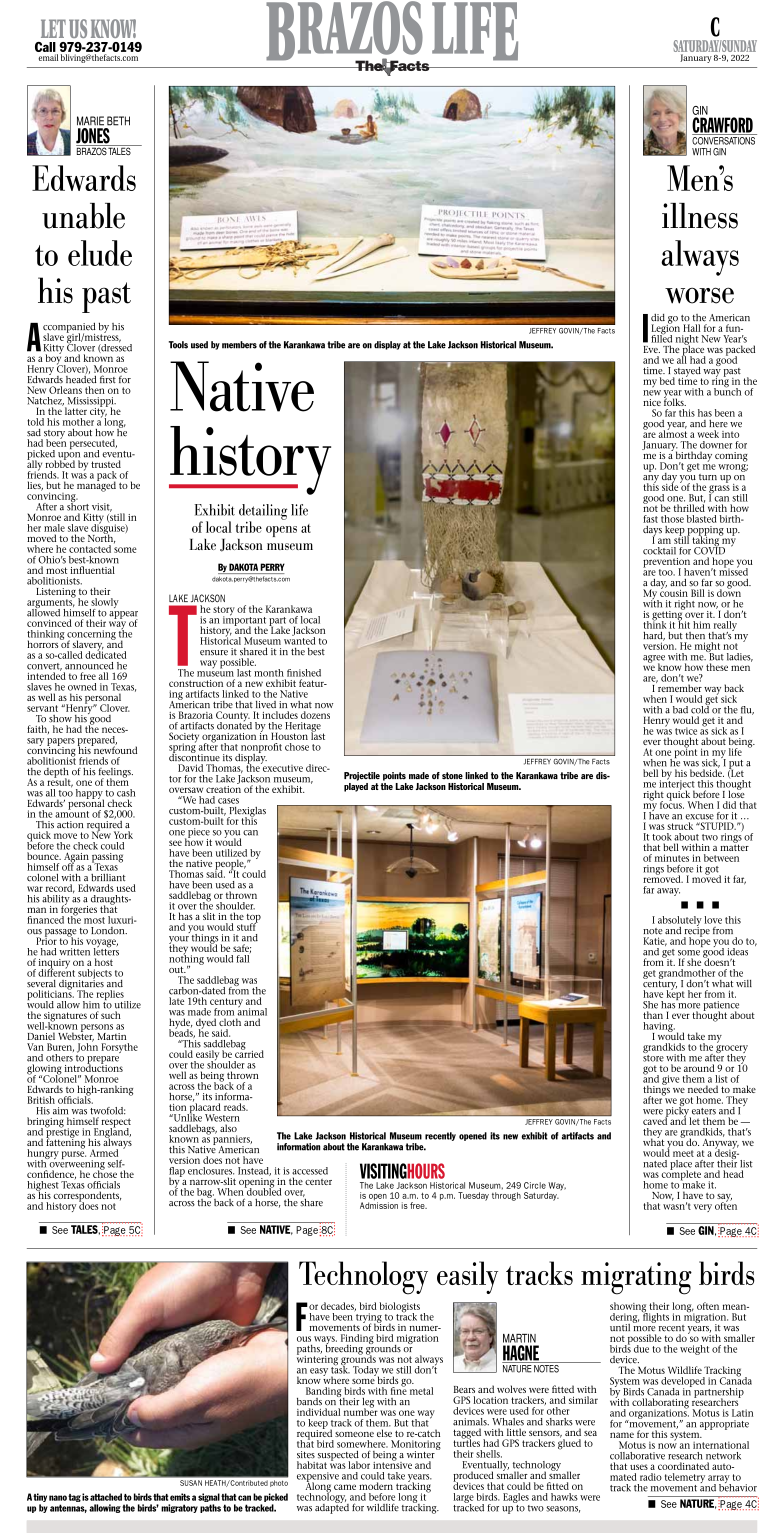 Image resolution: width=784 pixels, height=1533 pixels. I want to click on York, so click(123, 835).
